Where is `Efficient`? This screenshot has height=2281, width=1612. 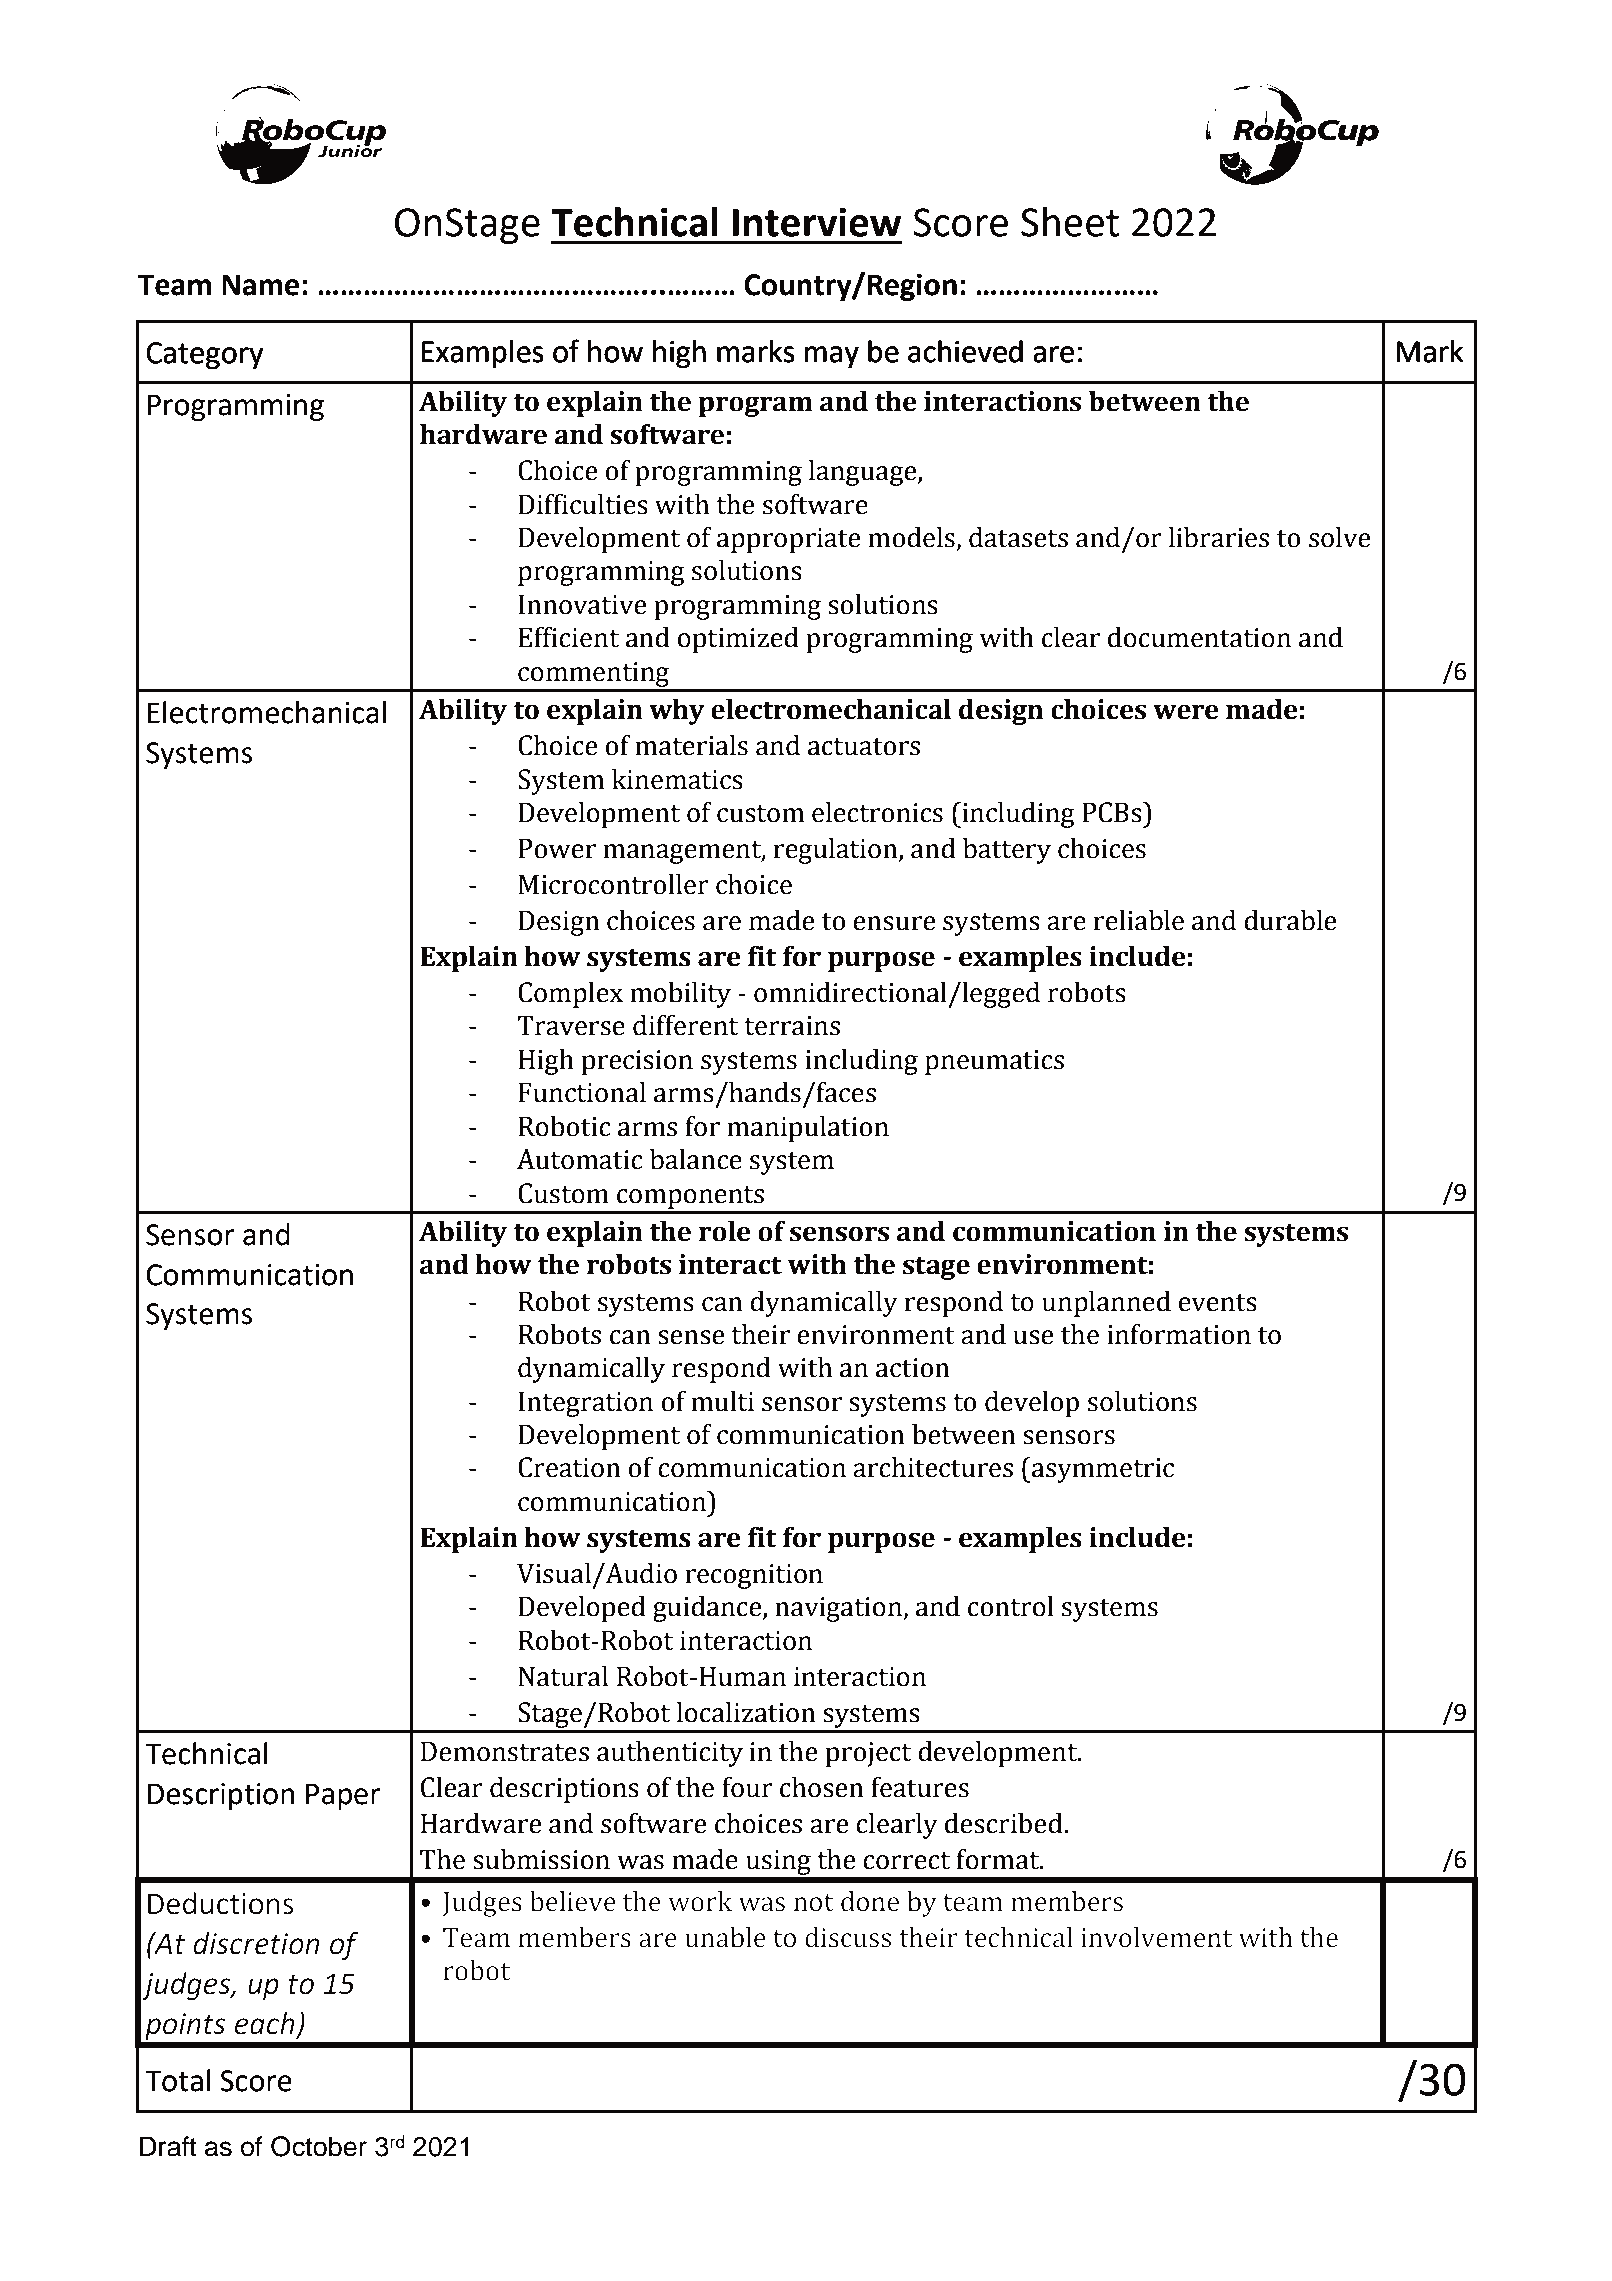
Efficient is located at coordinates (568, 637).
